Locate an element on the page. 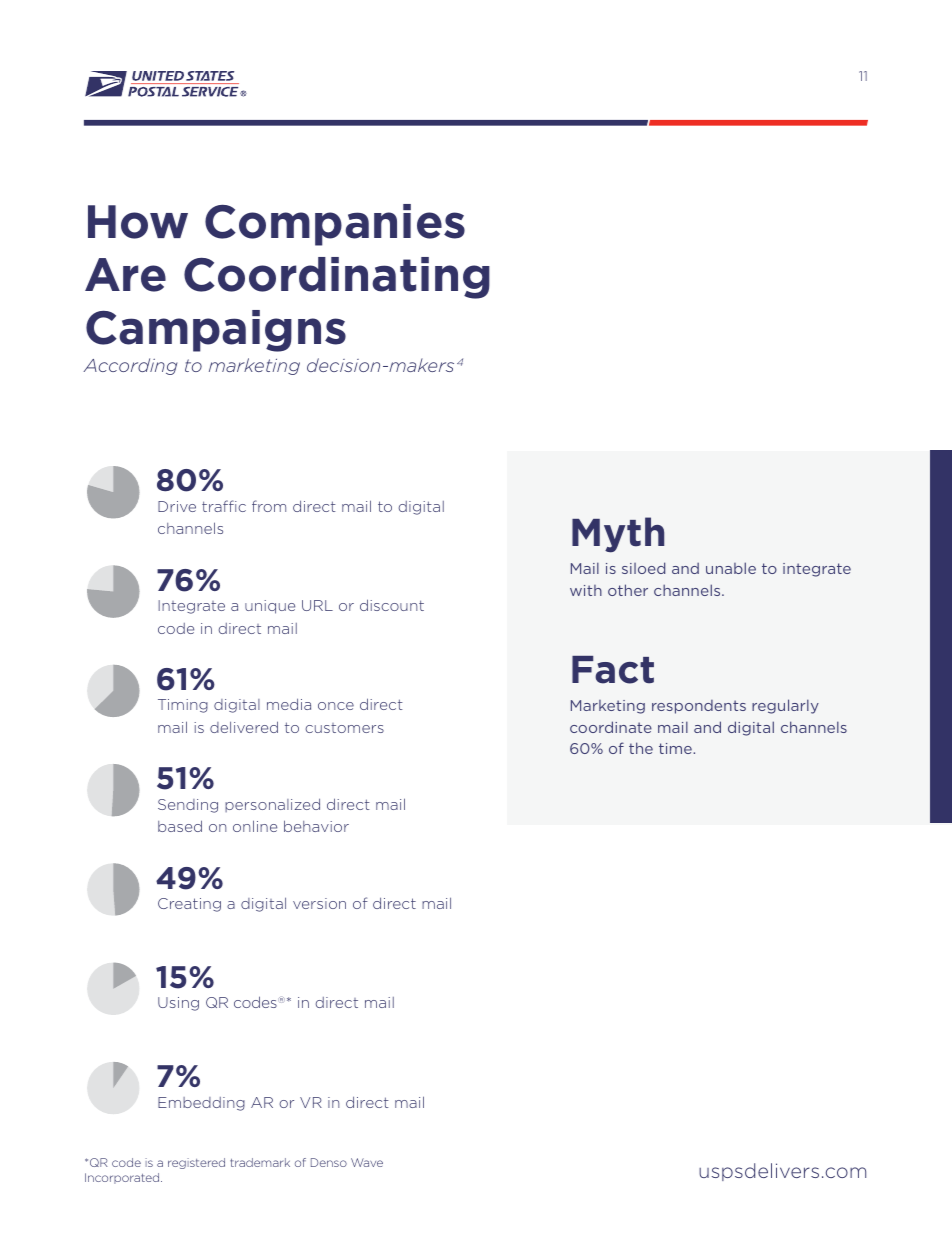 The image size is (952, 1233). registered is located at coordinates (196, 1163).
